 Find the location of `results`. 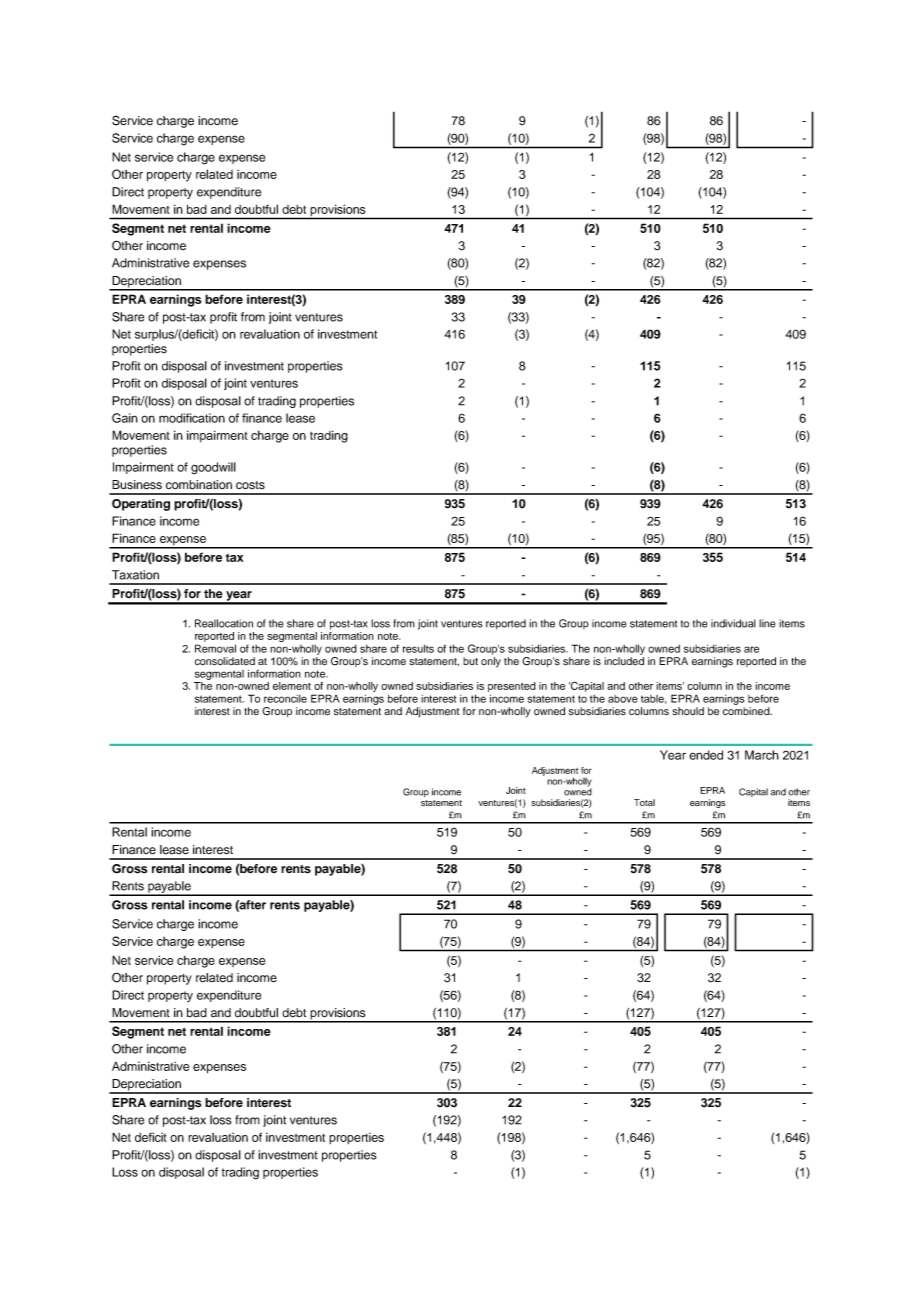

results is located at coordinates (418, 648).
